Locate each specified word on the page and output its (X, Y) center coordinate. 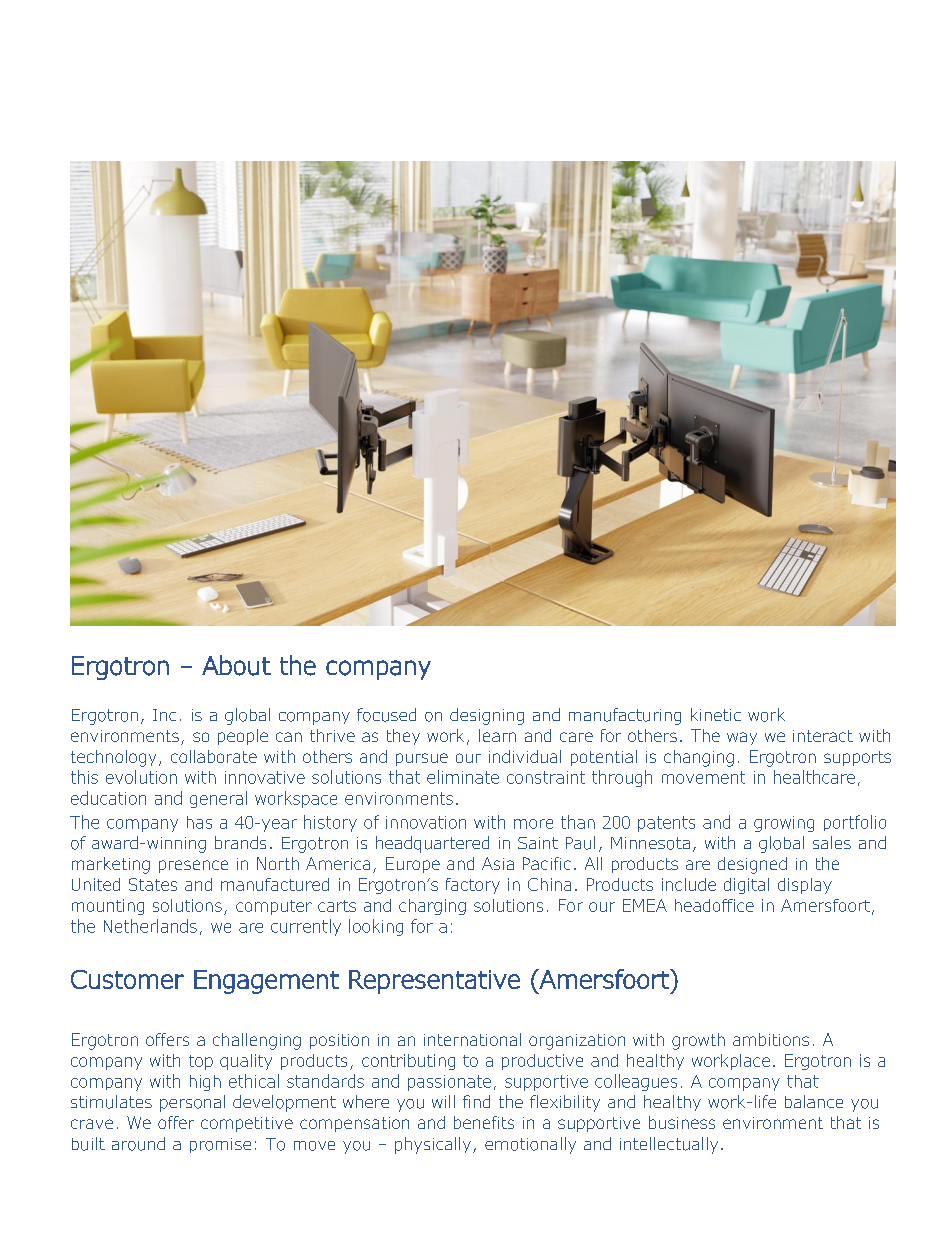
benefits (484, 1122)
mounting (108, 907)
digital (746, 886)
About (236, 665)
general (218, 799)
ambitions (771, 1039)
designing (487, 716)
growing (784, 824)
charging (432, 907)
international (472, 1039)
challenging (257, 1041)
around (138, 1144)
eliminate (463, 777)
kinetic (716, 714)
